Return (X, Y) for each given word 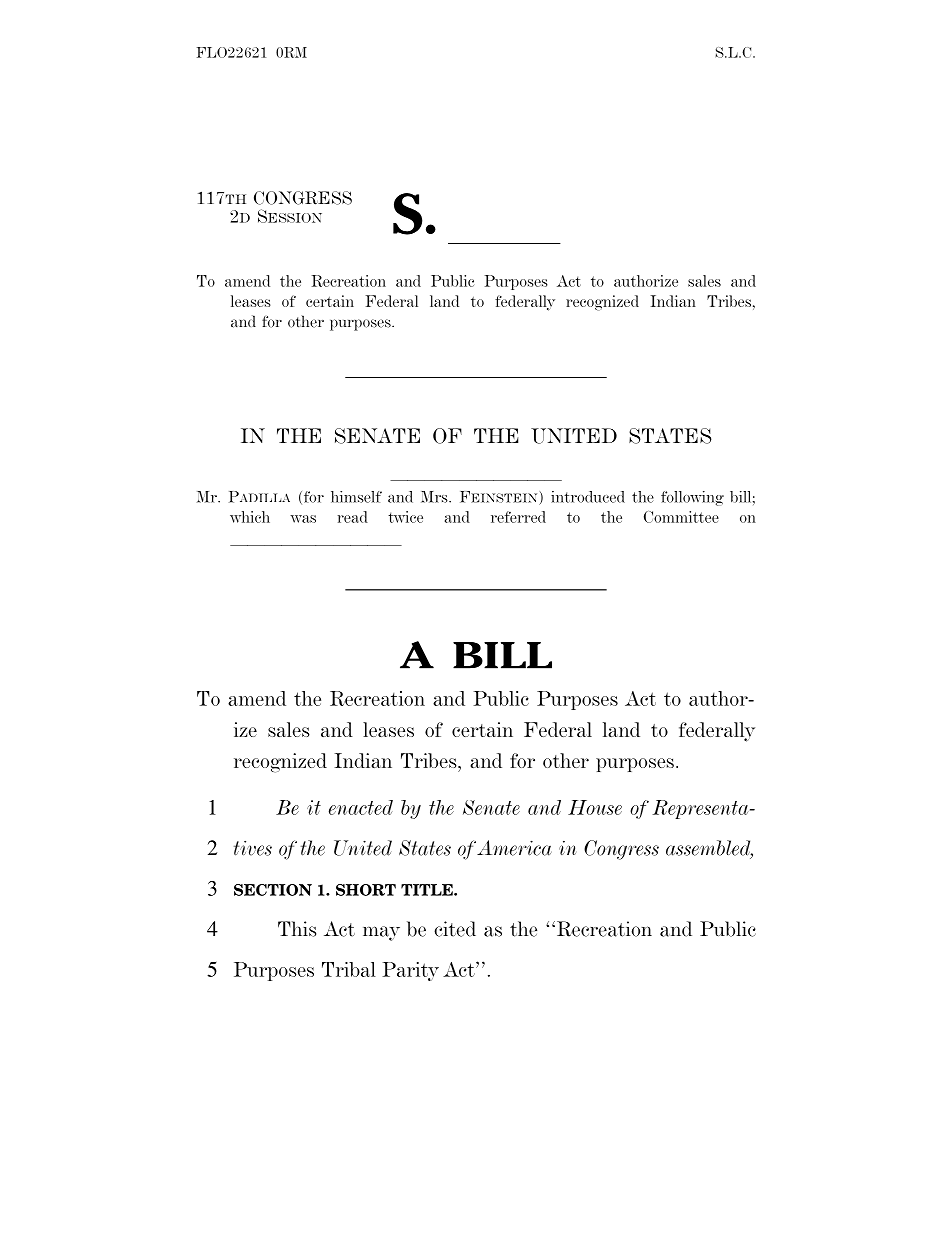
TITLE (428, 890)
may (381, 933)
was (303, 519)
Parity (410, 971)
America (514, 848)
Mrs (435, 497)
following (692, 498)
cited (455, 929)
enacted (361, 807)
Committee (681, 517)
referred (518, 517)
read (353, 517)
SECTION (273, 890)
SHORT (366, 890)
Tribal (349, 969)
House (595, 807)
